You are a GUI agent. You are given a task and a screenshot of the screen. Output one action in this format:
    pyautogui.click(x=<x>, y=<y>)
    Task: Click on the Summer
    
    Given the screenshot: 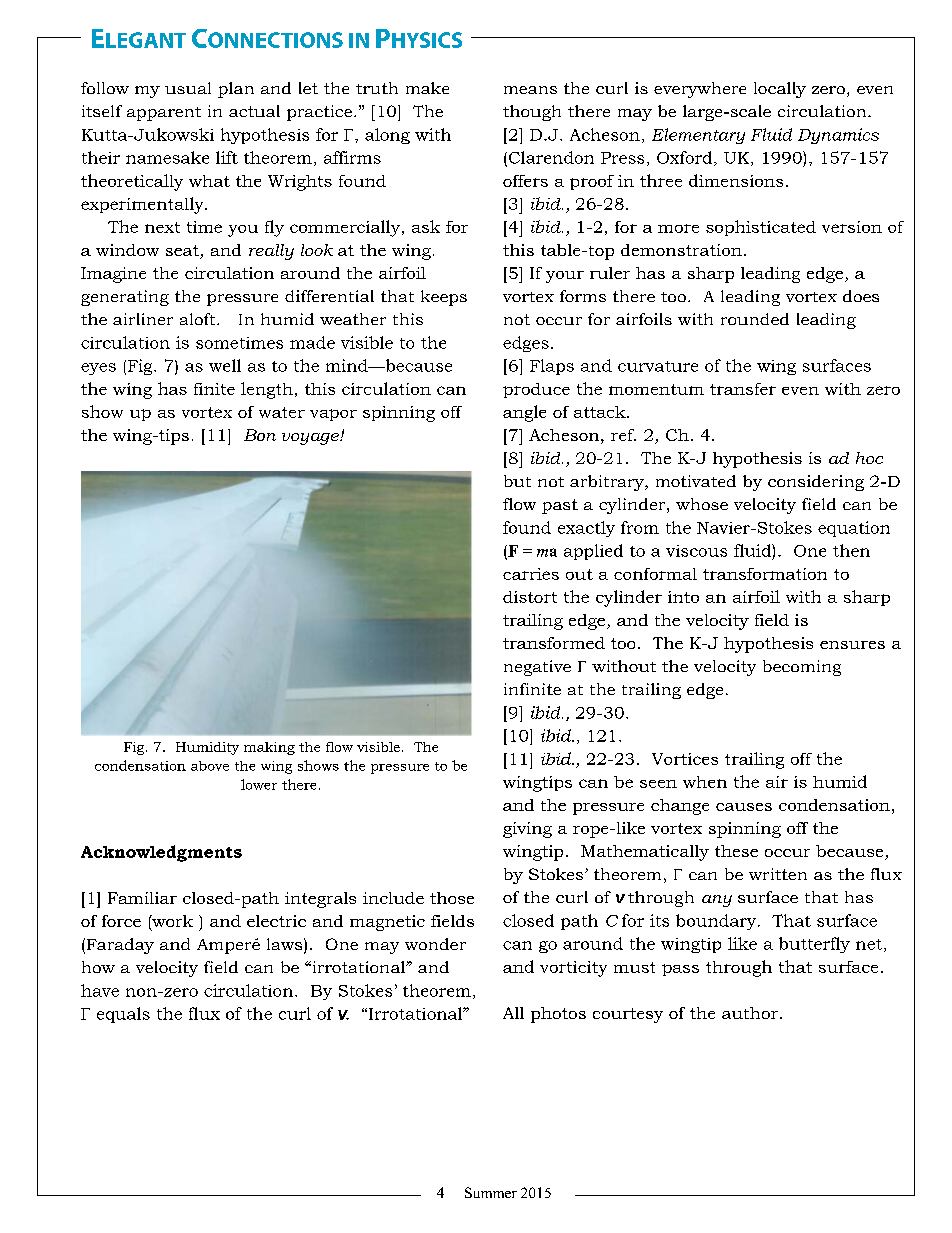 What is the action you would take?
    pyautogui.click(x=491, y=1192)
